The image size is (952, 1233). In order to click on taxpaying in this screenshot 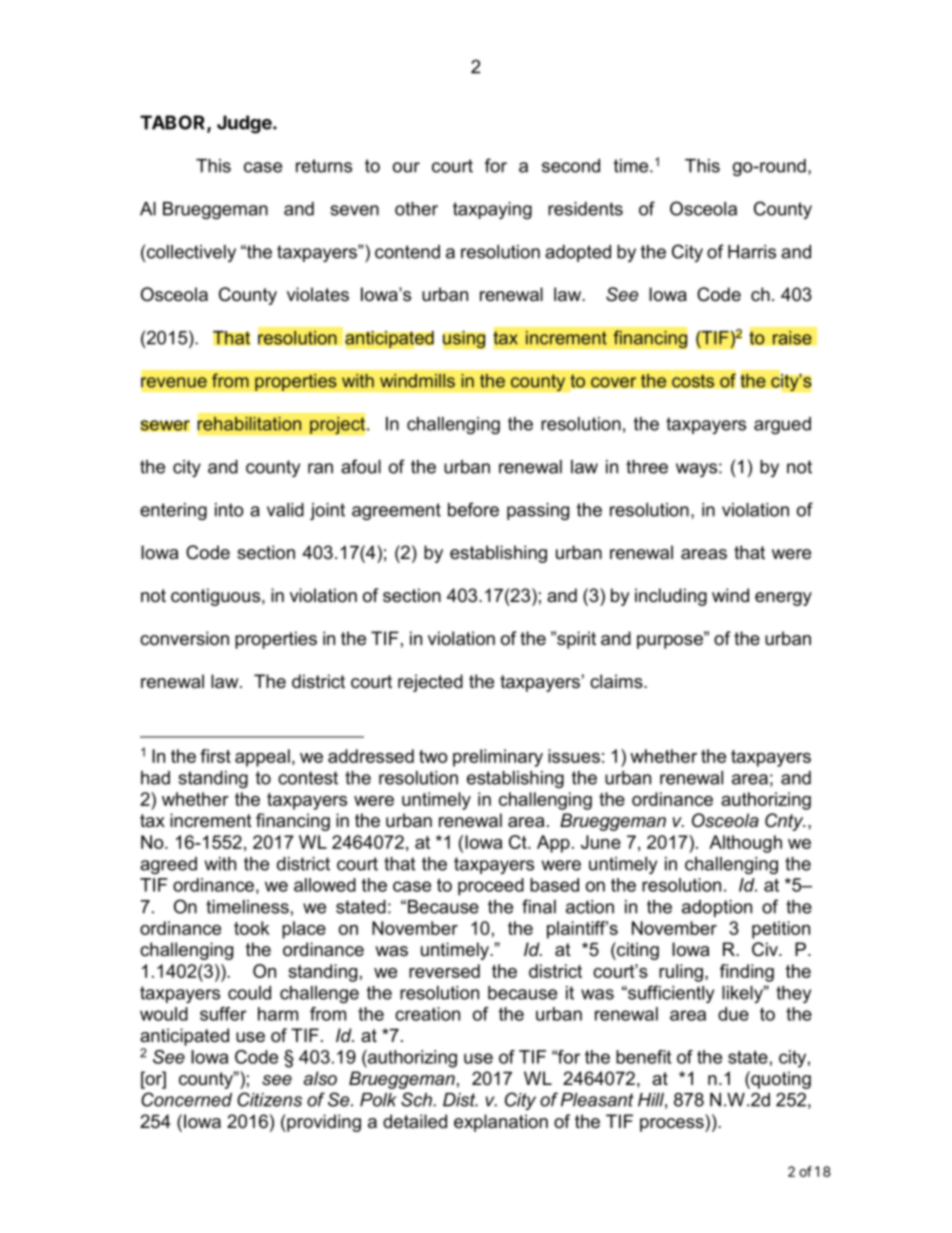, I will do `click(492, 210)`.
